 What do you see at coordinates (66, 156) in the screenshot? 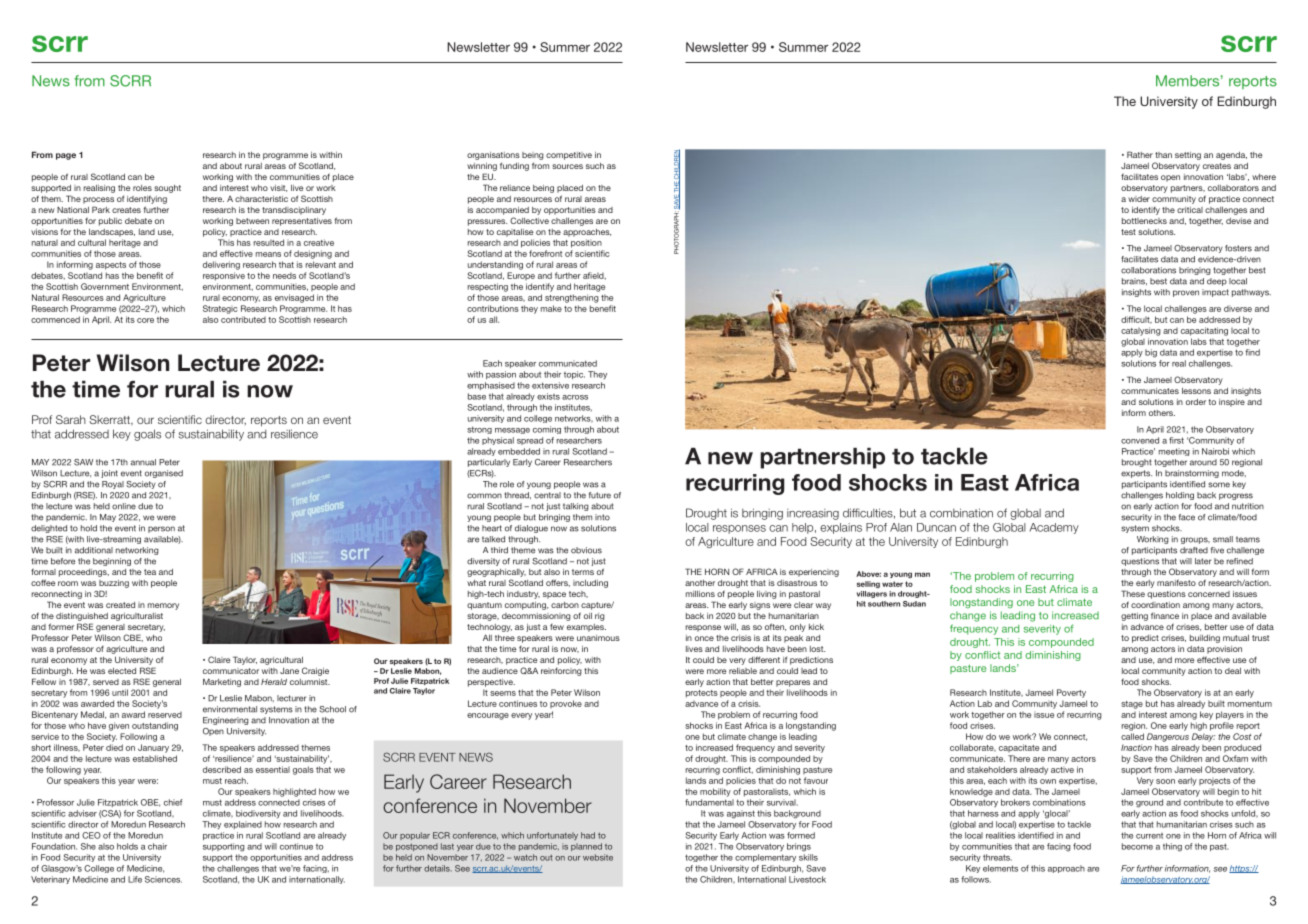
I see `page` at bounding box center [66, 156].
